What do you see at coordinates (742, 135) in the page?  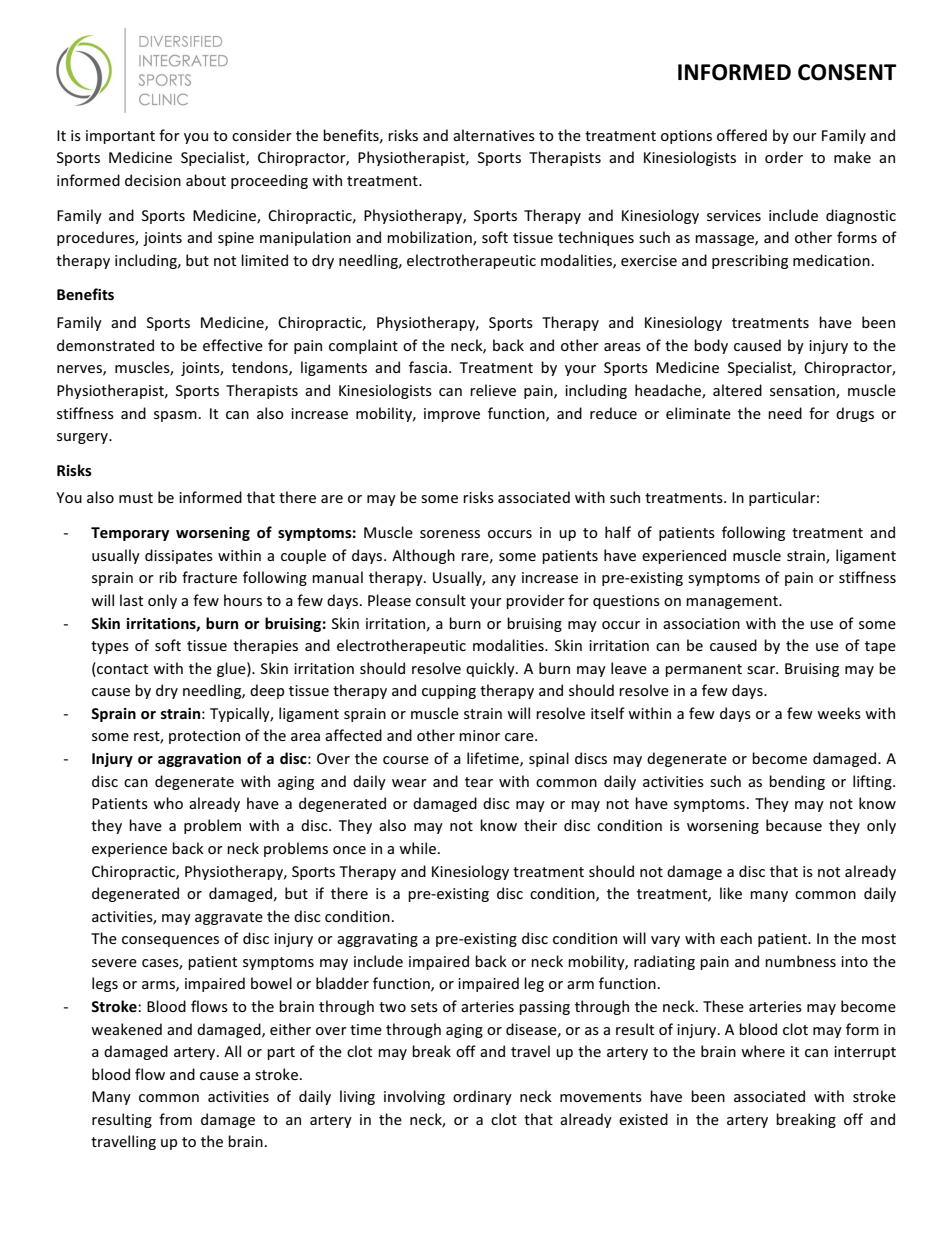 I see `offered` at bounding box center [742, 135].
